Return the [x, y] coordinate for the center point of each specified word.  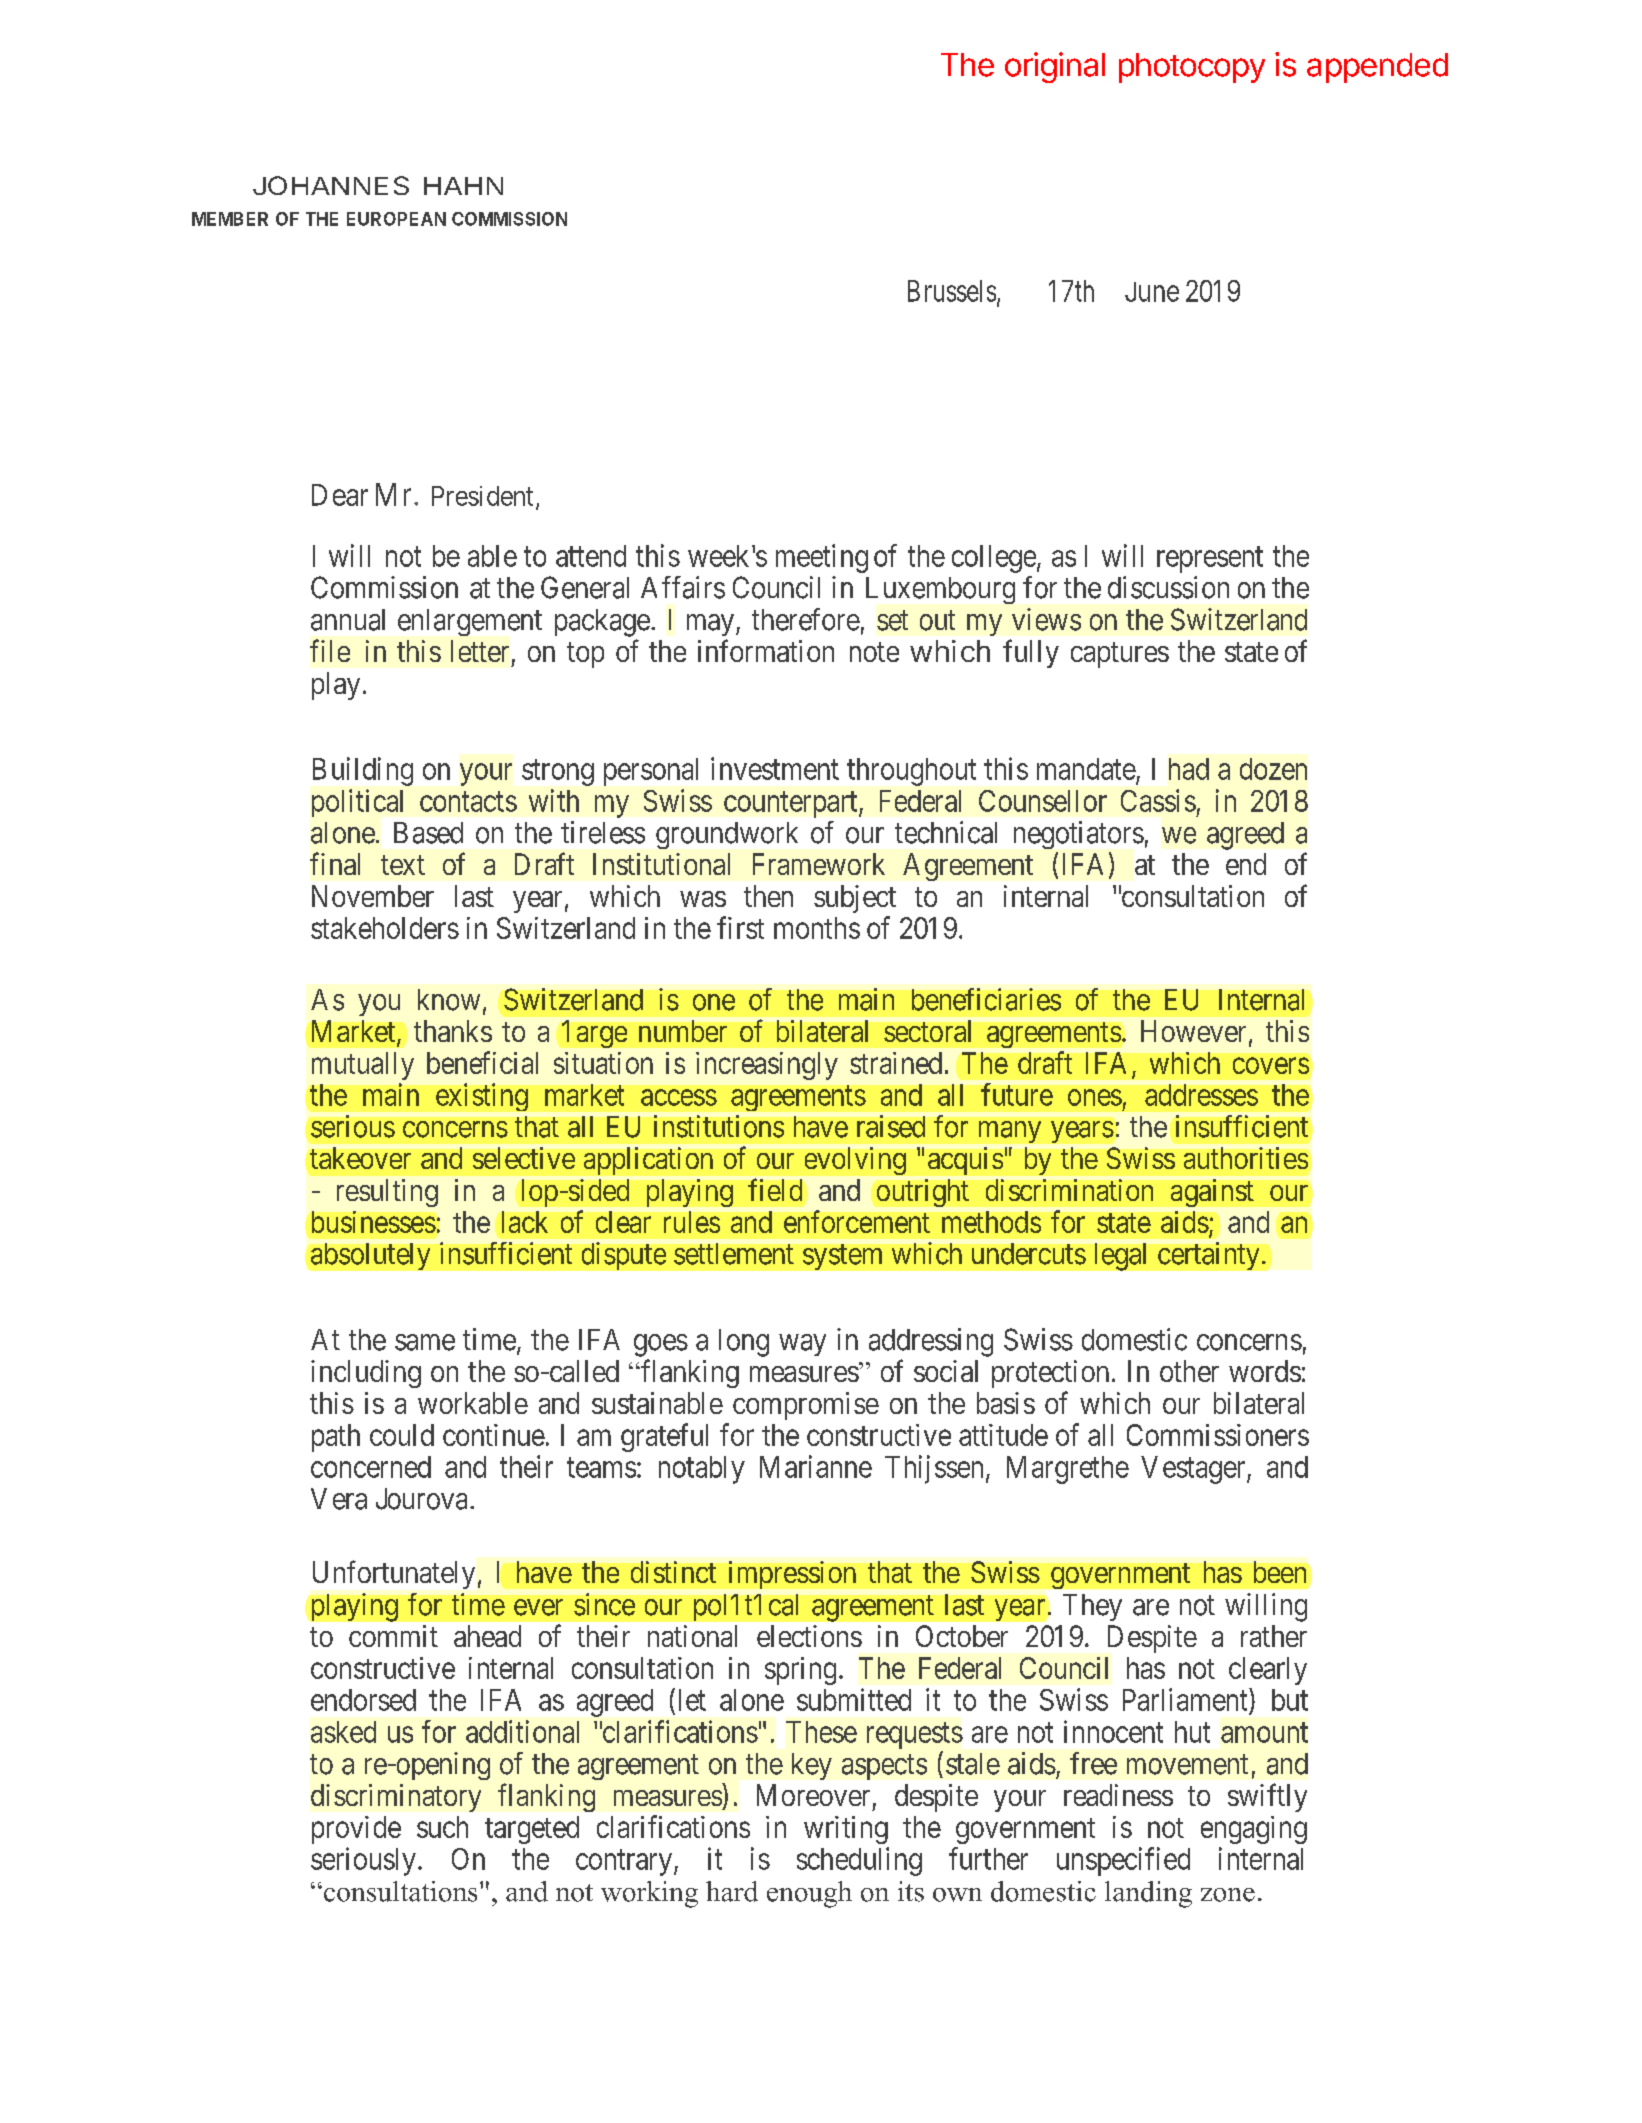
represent [1210, 560]
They [1092, 1607]
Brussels [952, 291]
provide [356, 1830]
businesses [374, 1222]
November [373, 896]
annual [348, 620]
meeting [822, 558]
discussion [1168, 587]
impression [792, 1575]
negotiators [1079, 835]
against [1212, 1193]
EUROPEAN [396, 219]
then [768, 896]
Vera [339, 1499]
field [775, 1189]
